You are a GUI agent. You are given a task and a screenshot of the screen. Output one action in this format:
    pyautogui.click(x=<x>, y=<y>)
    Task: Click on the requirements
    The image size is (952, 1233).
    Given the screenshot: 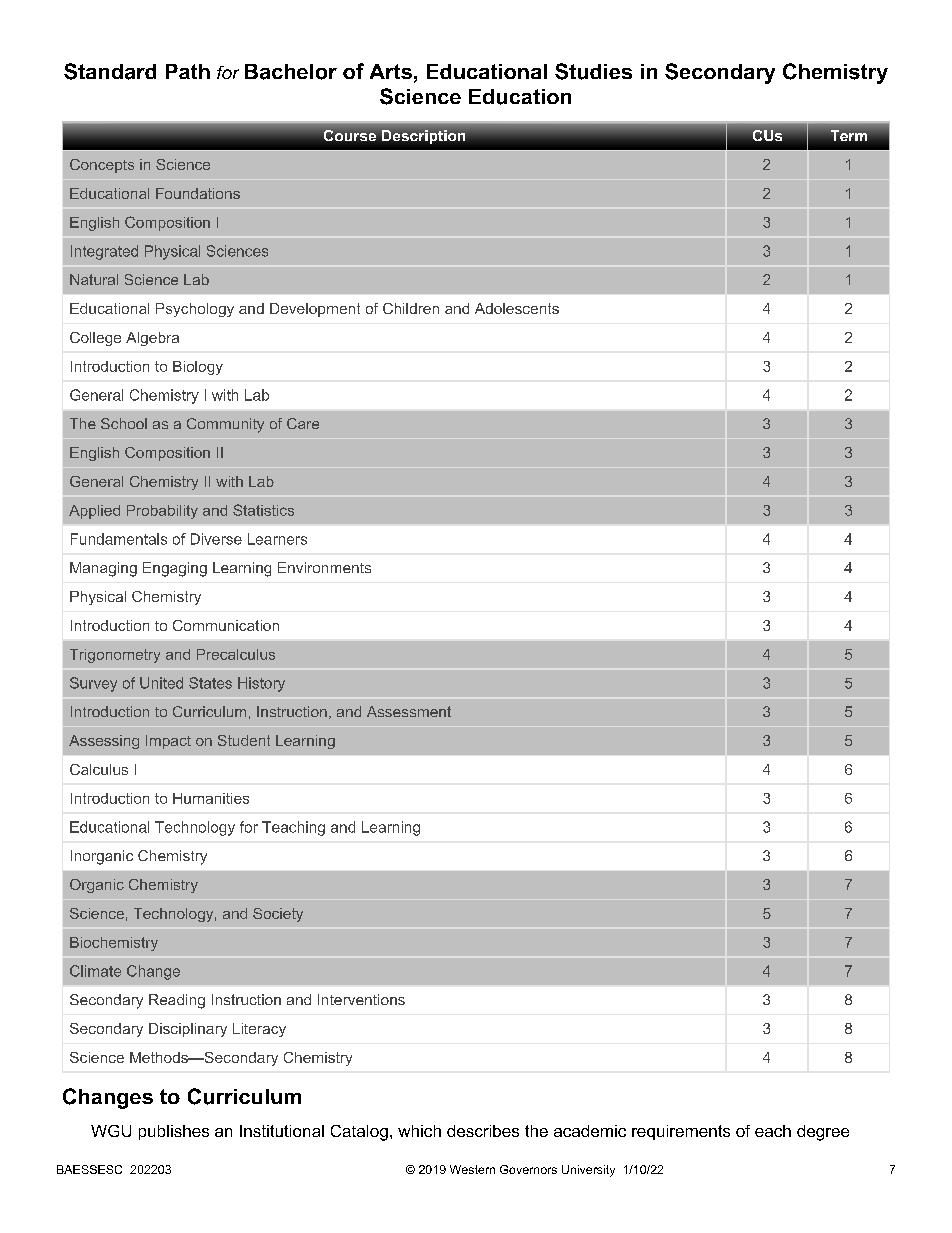 What is the action you would take?
    pyautogui.click(x=681, y=1132)
